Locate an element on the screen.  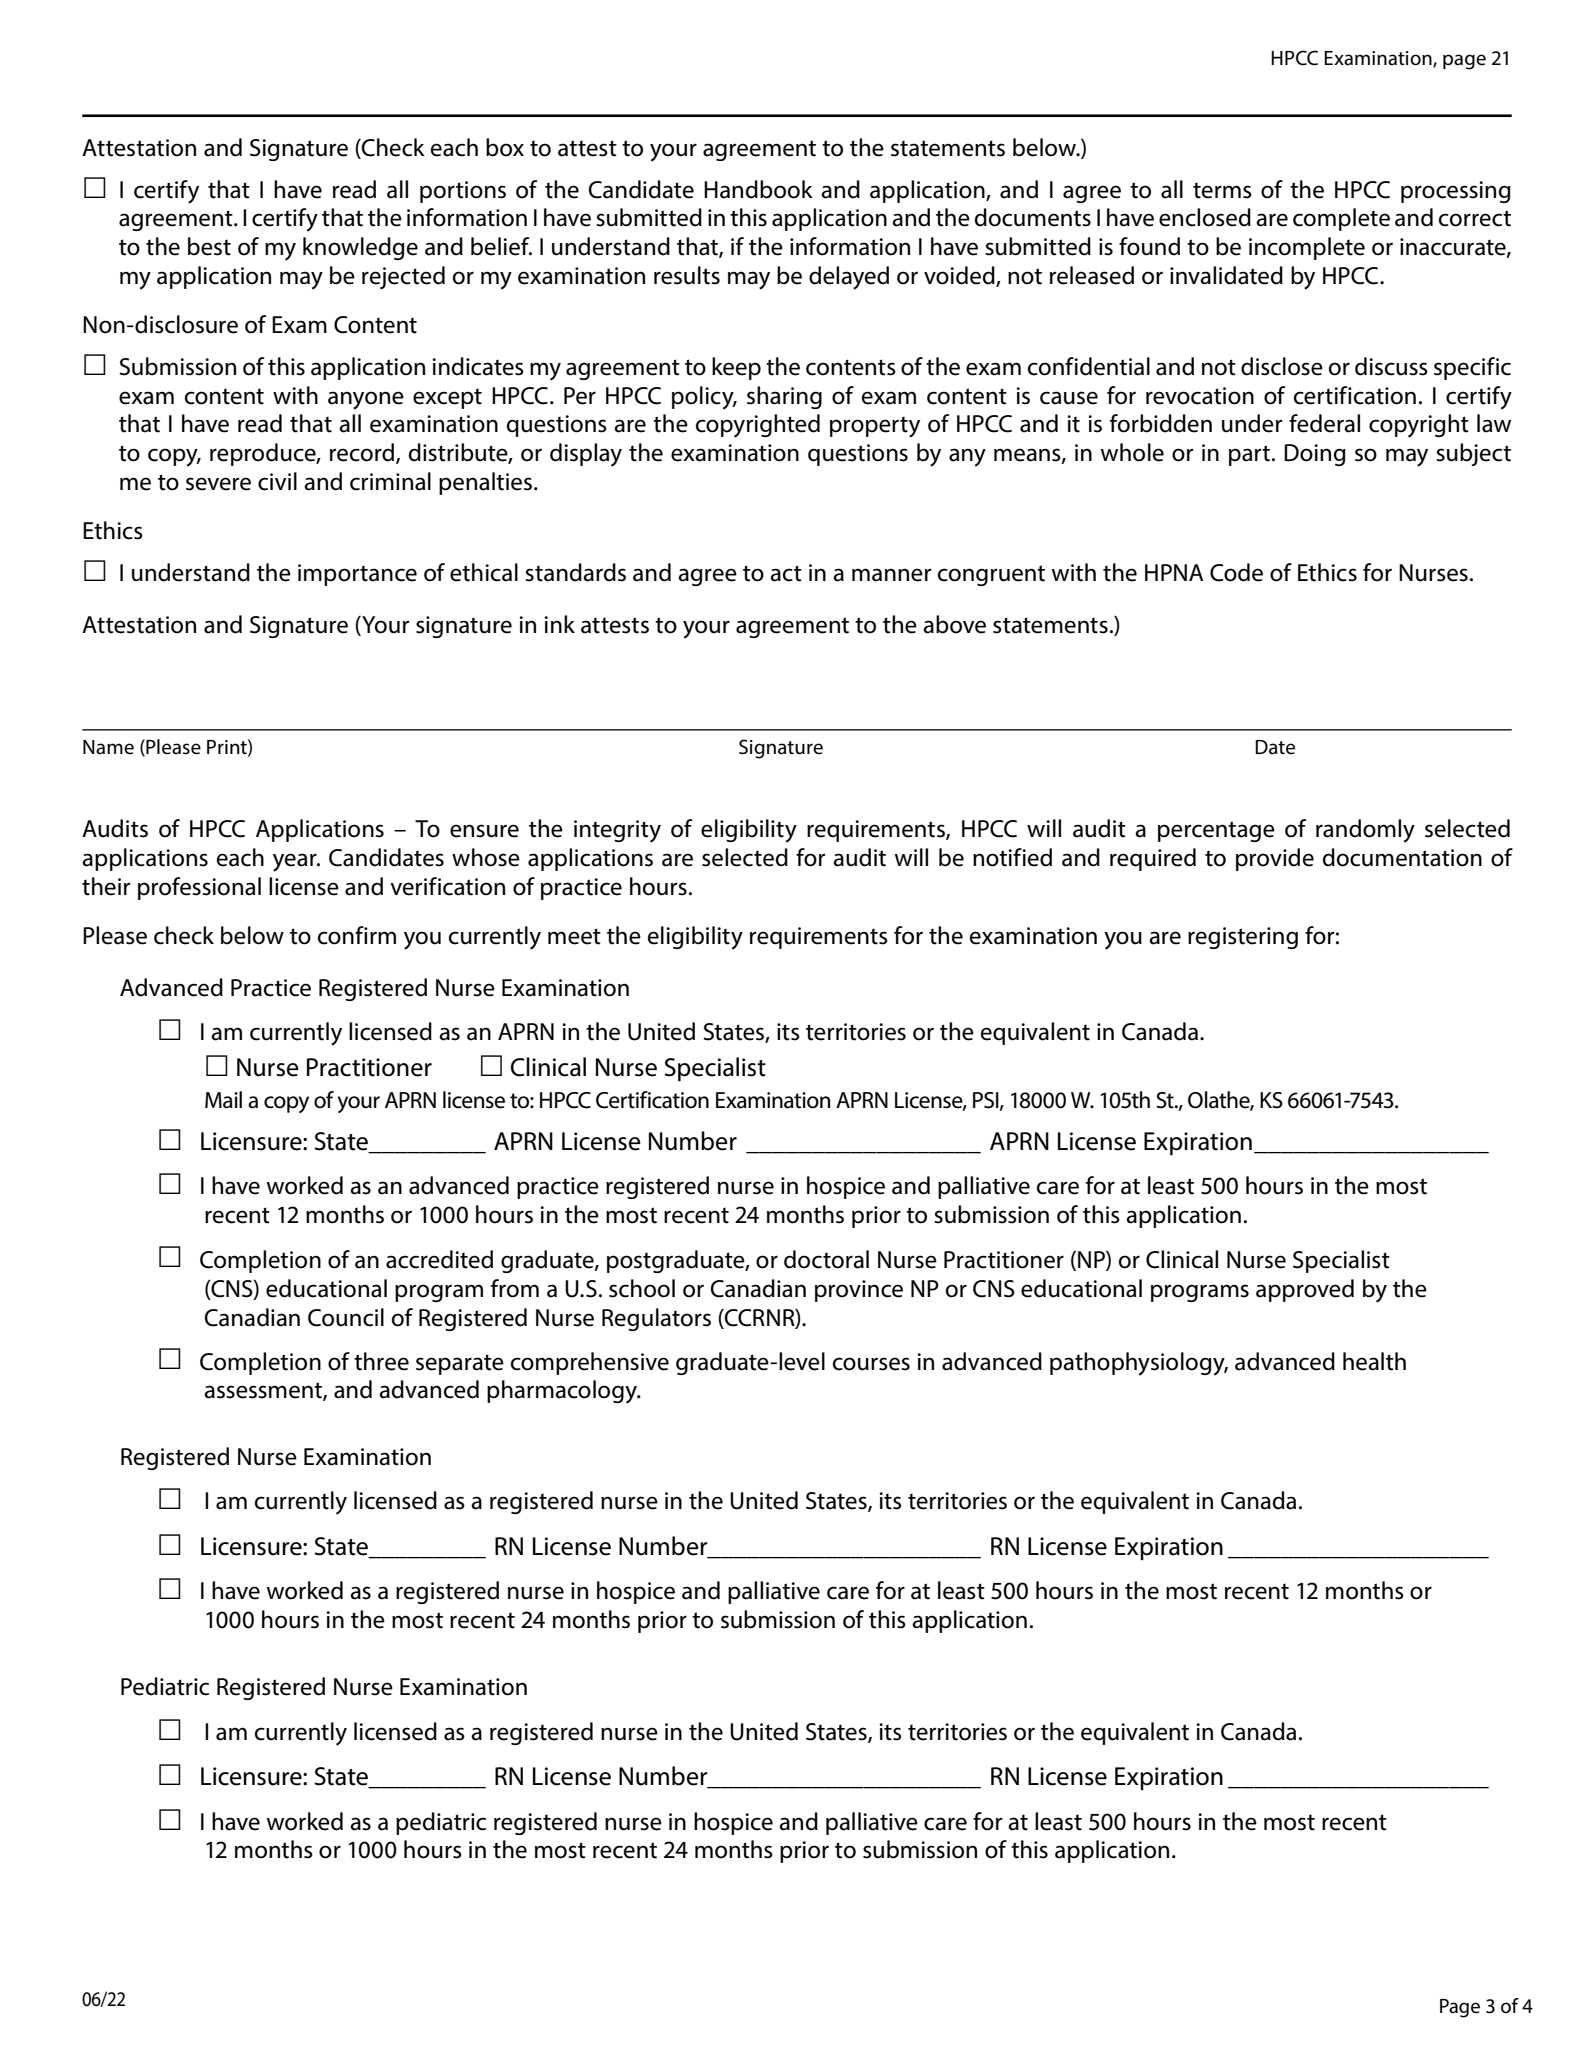
terms is located at coordinates (1222, 190).
